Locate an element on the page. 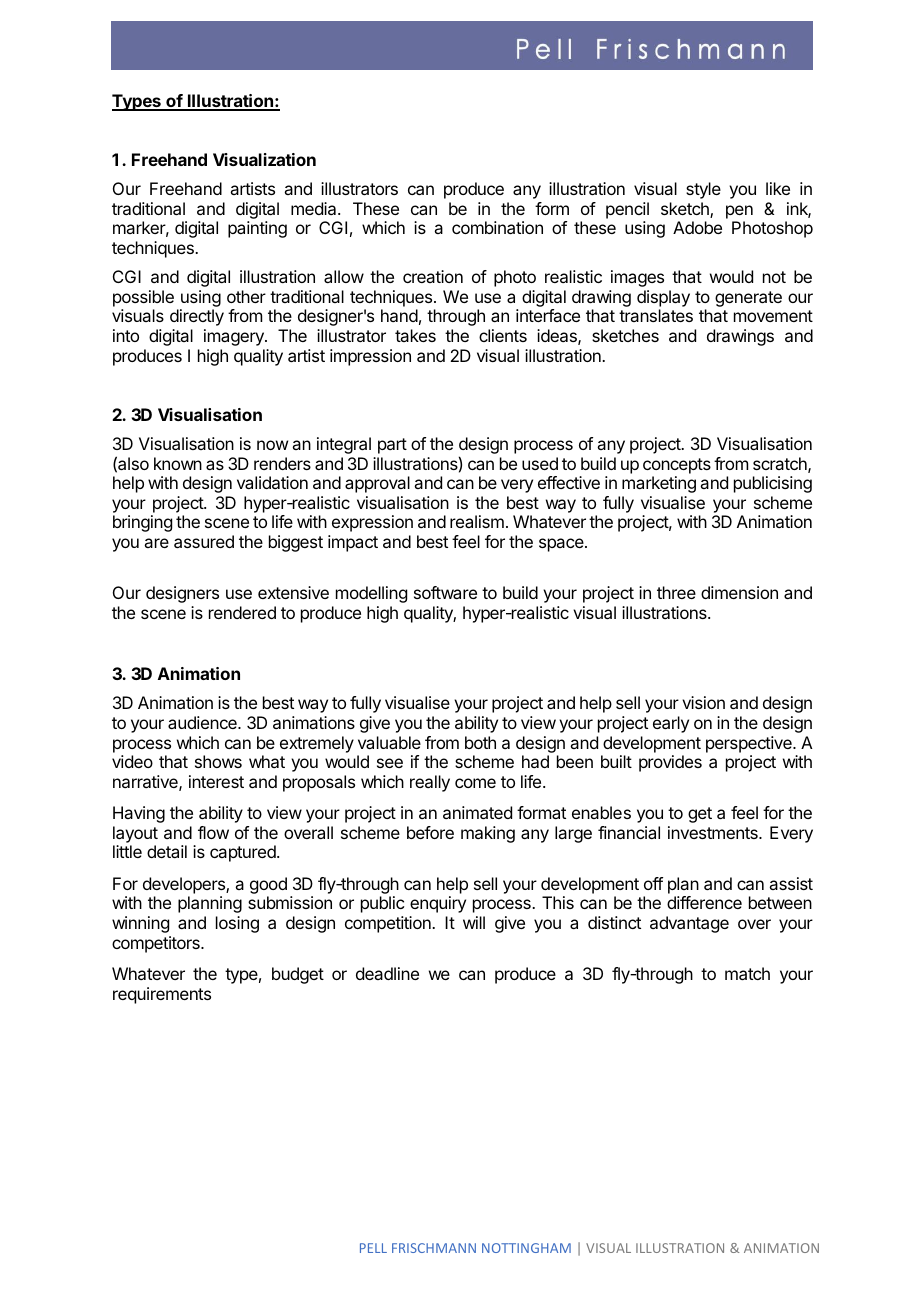 The width and height of the image is (924, 1308). PELL is located at coordinates (373, 1248).
